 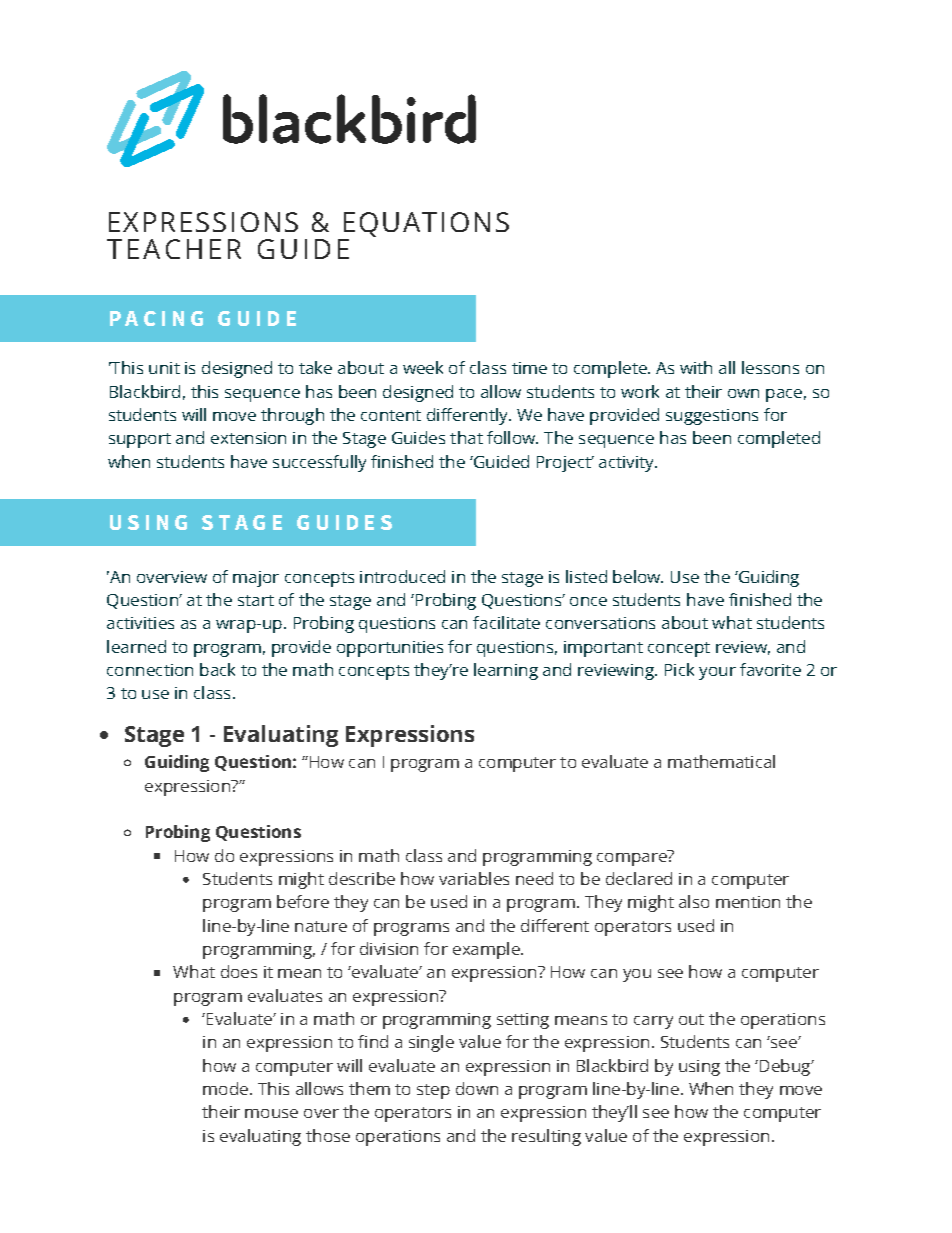 What do you see at coordinates (217, 669) in the screenshot?
I see `back` at bounding box center [217, 669].
